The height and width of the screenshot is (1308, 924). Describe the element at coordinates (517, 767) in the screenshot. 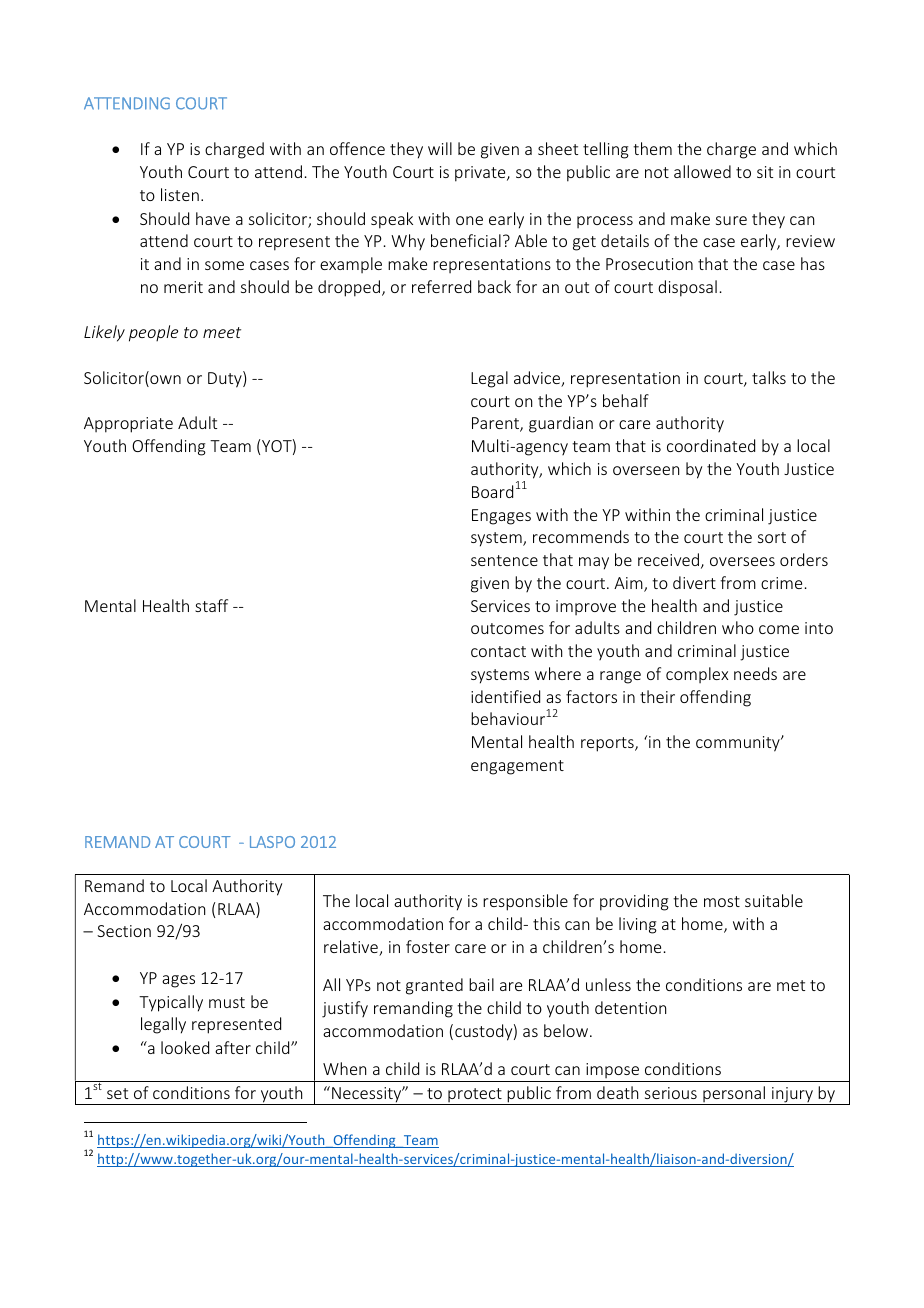

I see `engagement` at that location.
